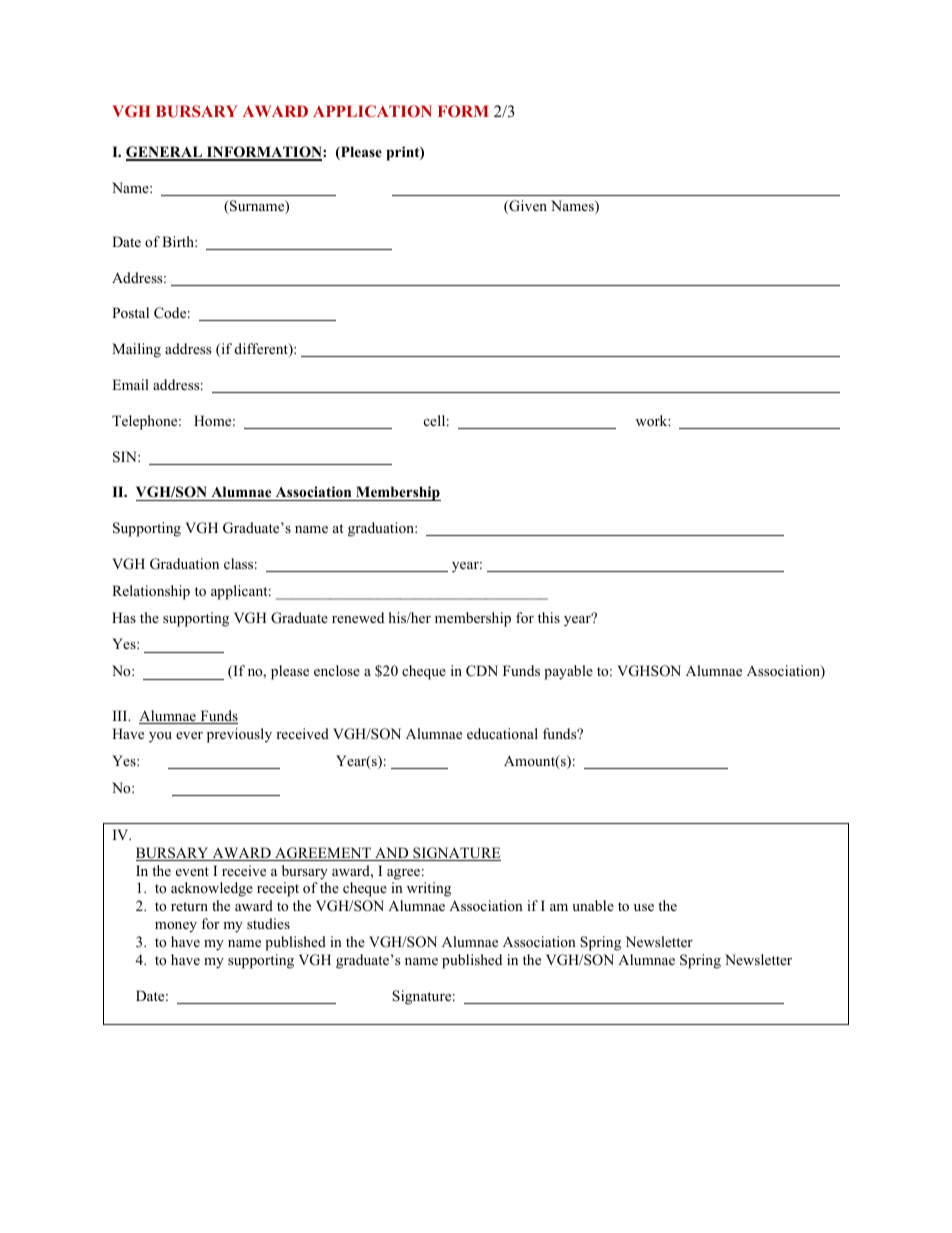 The width and height of the screenshot is (952, 1233). What do you see at coordinates (429, 889) in the screenshot?
I see `writing` at bounding box center [429, 889].
